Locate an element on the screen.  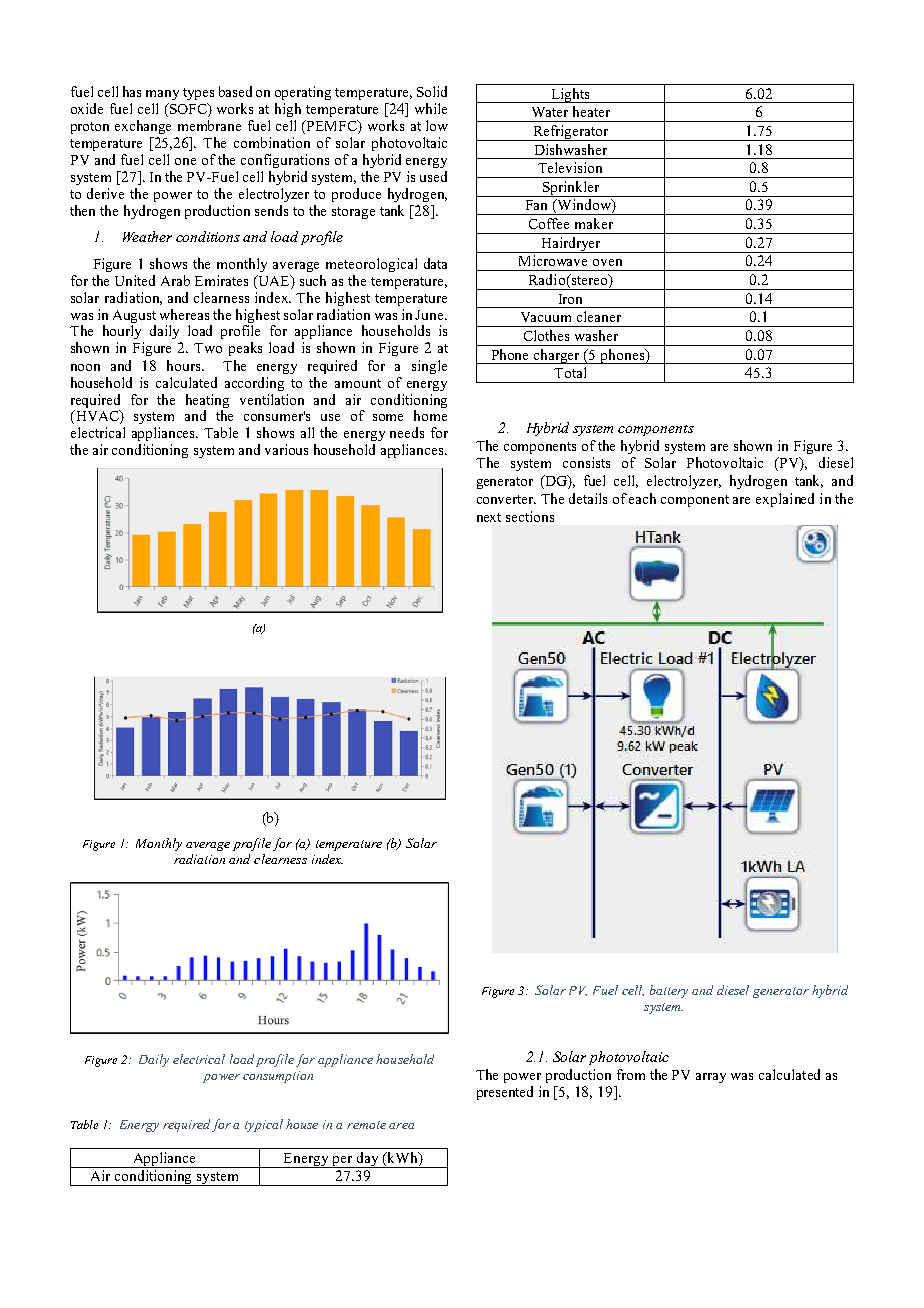
Refrigerator is located at coordinates (571, 133).
